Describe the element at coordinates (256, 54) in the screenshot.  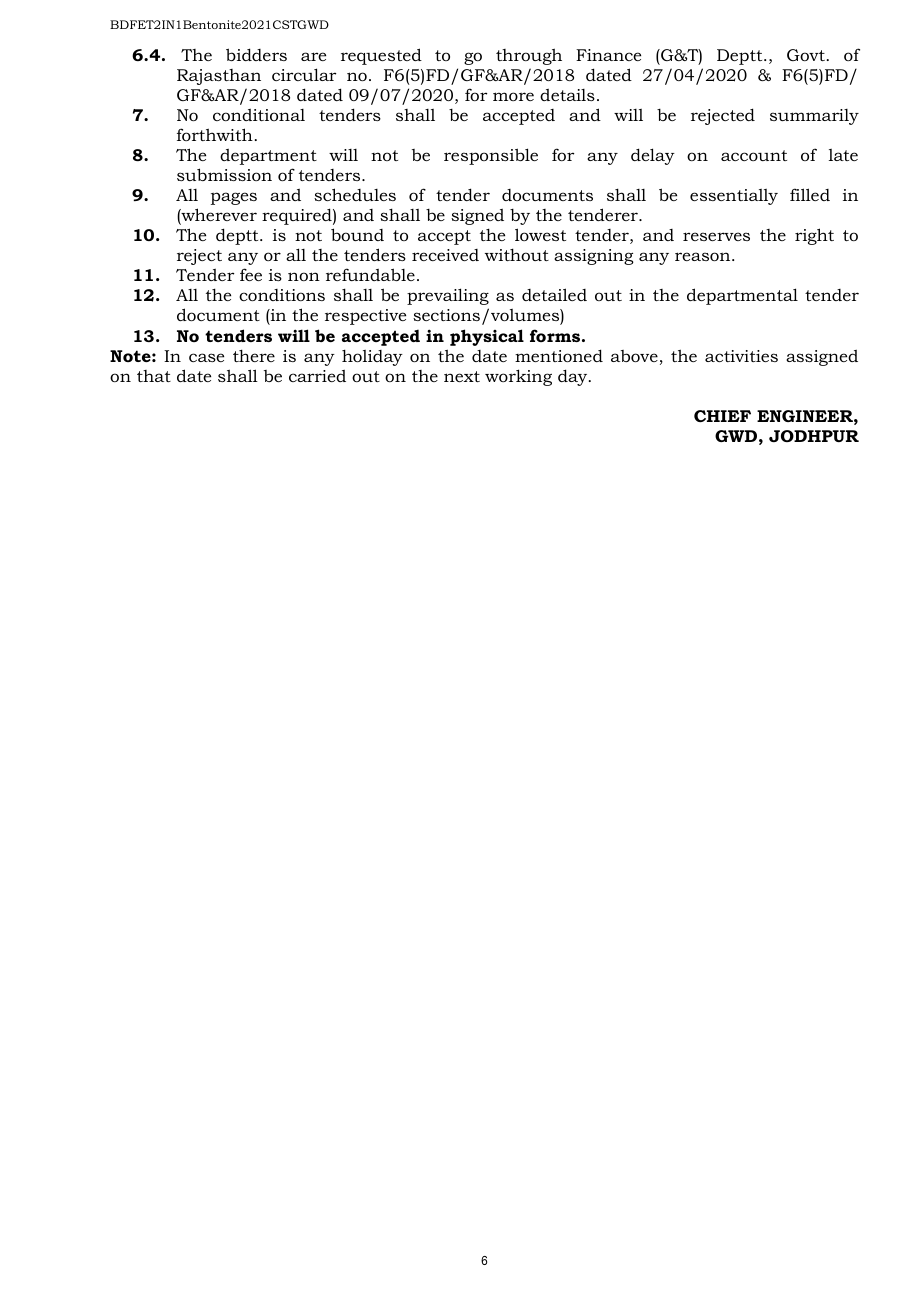
I see `bidders` at that location.
